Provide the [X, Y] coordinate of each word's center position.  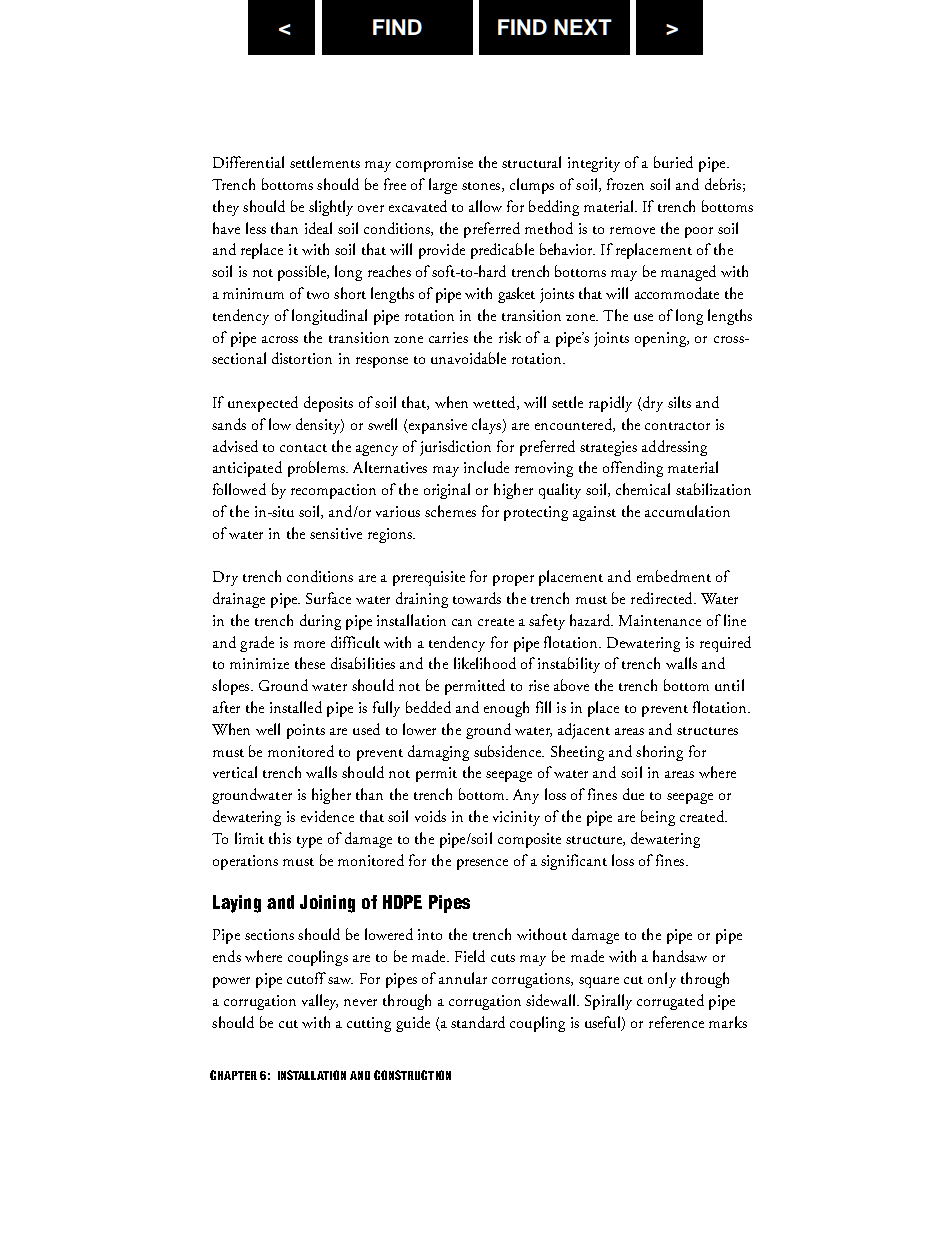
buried [673, 162]
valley [320, 1002]
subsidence [508, 751]
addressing [674, 448]
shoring [659, 753]
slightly [331, 208]
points [306, 731]
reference [676, 1022]
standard [478, 1022]
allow [485, 206]
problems [317, 469]
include [486, 467]
